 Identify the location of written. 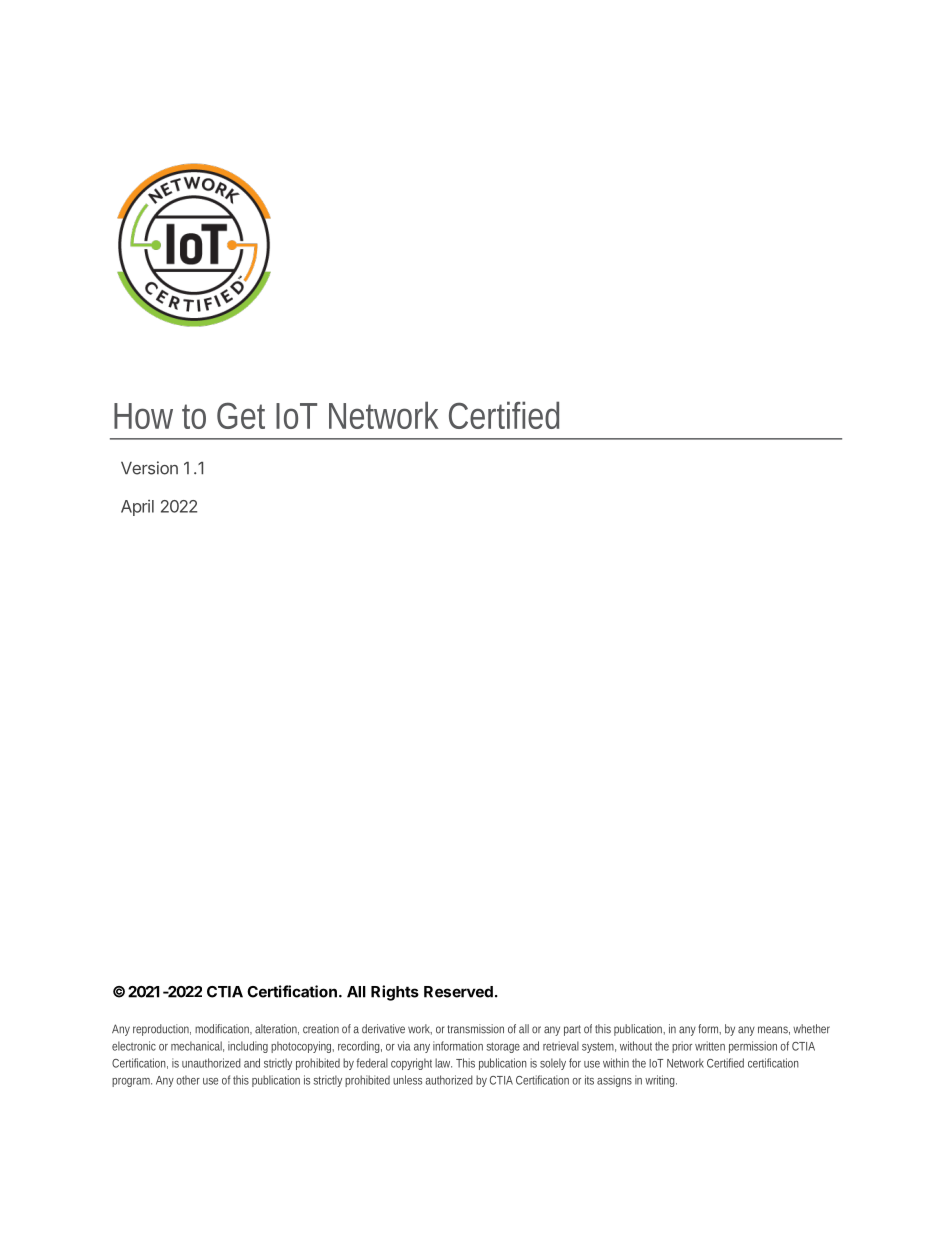
(710, 1046).
